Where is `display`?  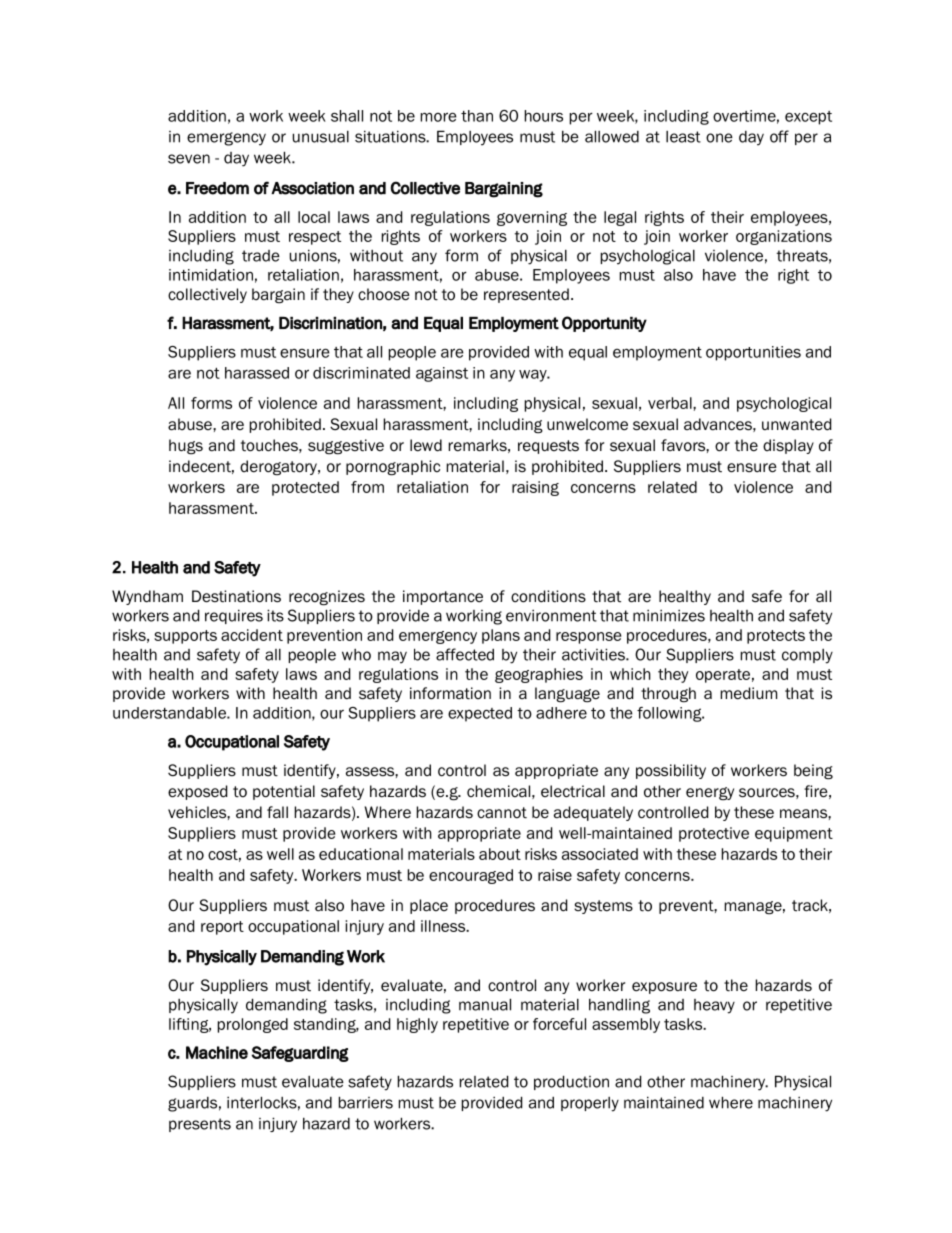
display is located at coordinates (788, 446).
